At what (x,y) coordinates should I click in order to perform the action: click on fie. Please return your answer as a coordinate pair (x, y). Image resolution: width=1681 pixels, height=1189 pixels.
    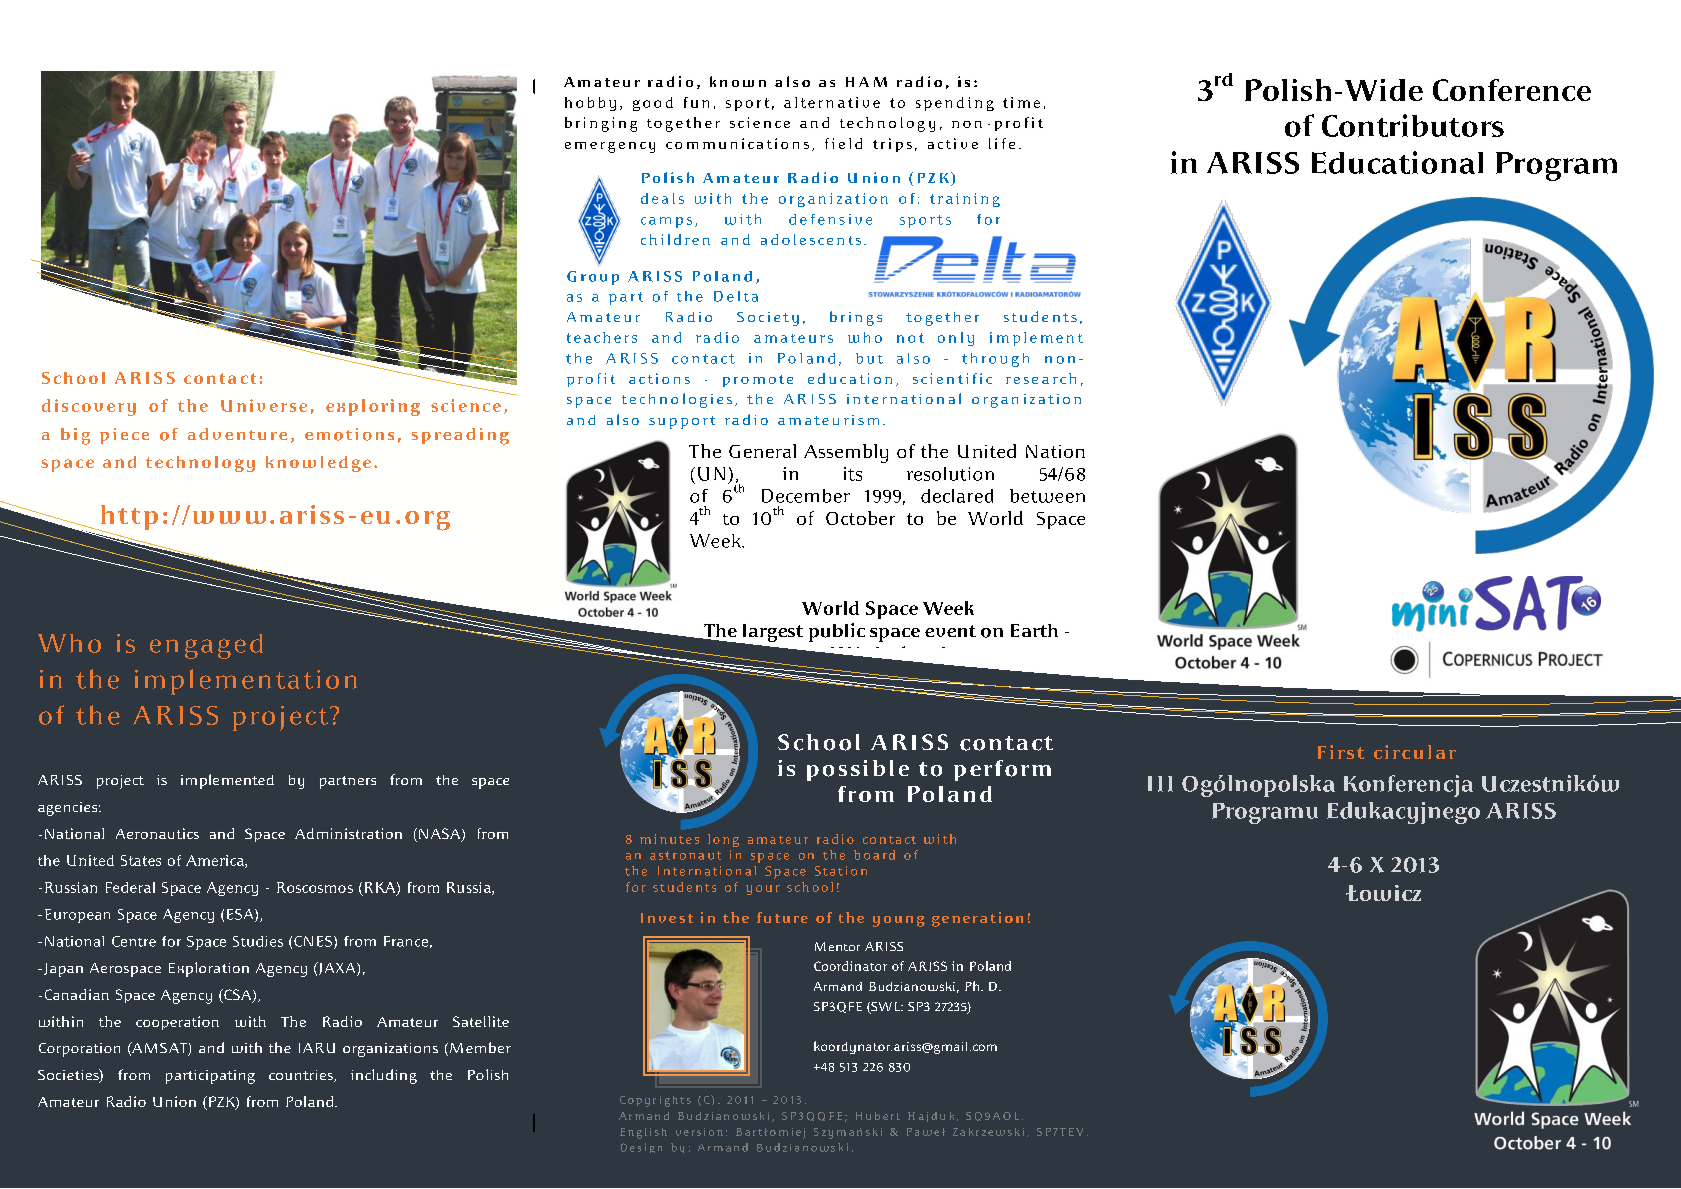
    Looking at the image, I should click on (835, 143).
